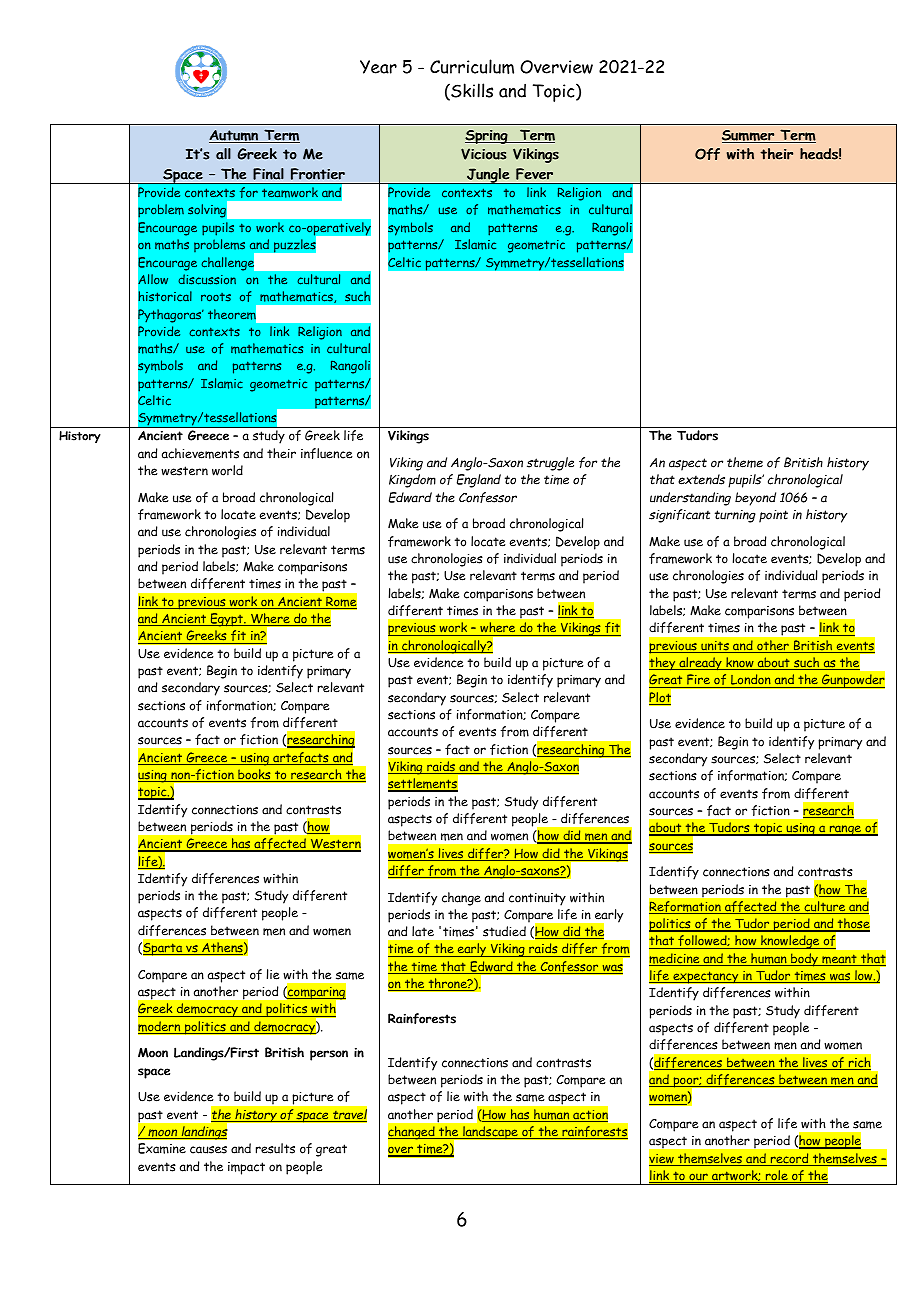 The width and height of the document is (924, 1308). Describe the element at coordinates (745, 462) in the document. I see `theme` at that location.
